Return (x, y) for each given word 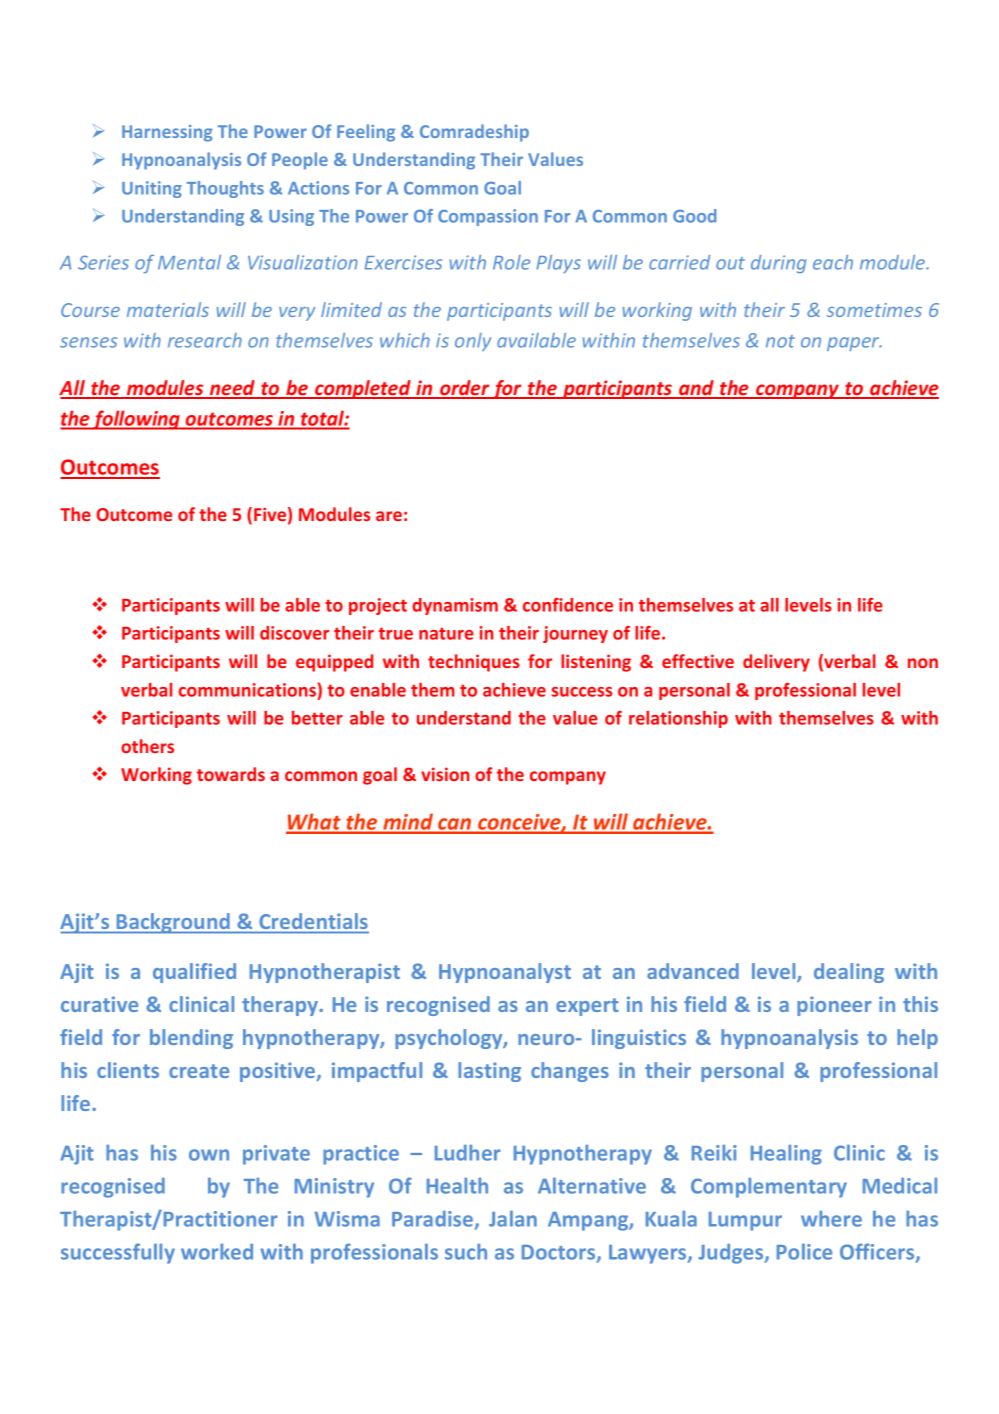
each (833, 262)
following (137, 420)
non (923, 663)
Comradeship (474, 133)
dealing (849, 973)
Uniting (152, 189)
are (389, 516)
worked (217, 1252)
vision (445, 774)
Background (173, 923)
